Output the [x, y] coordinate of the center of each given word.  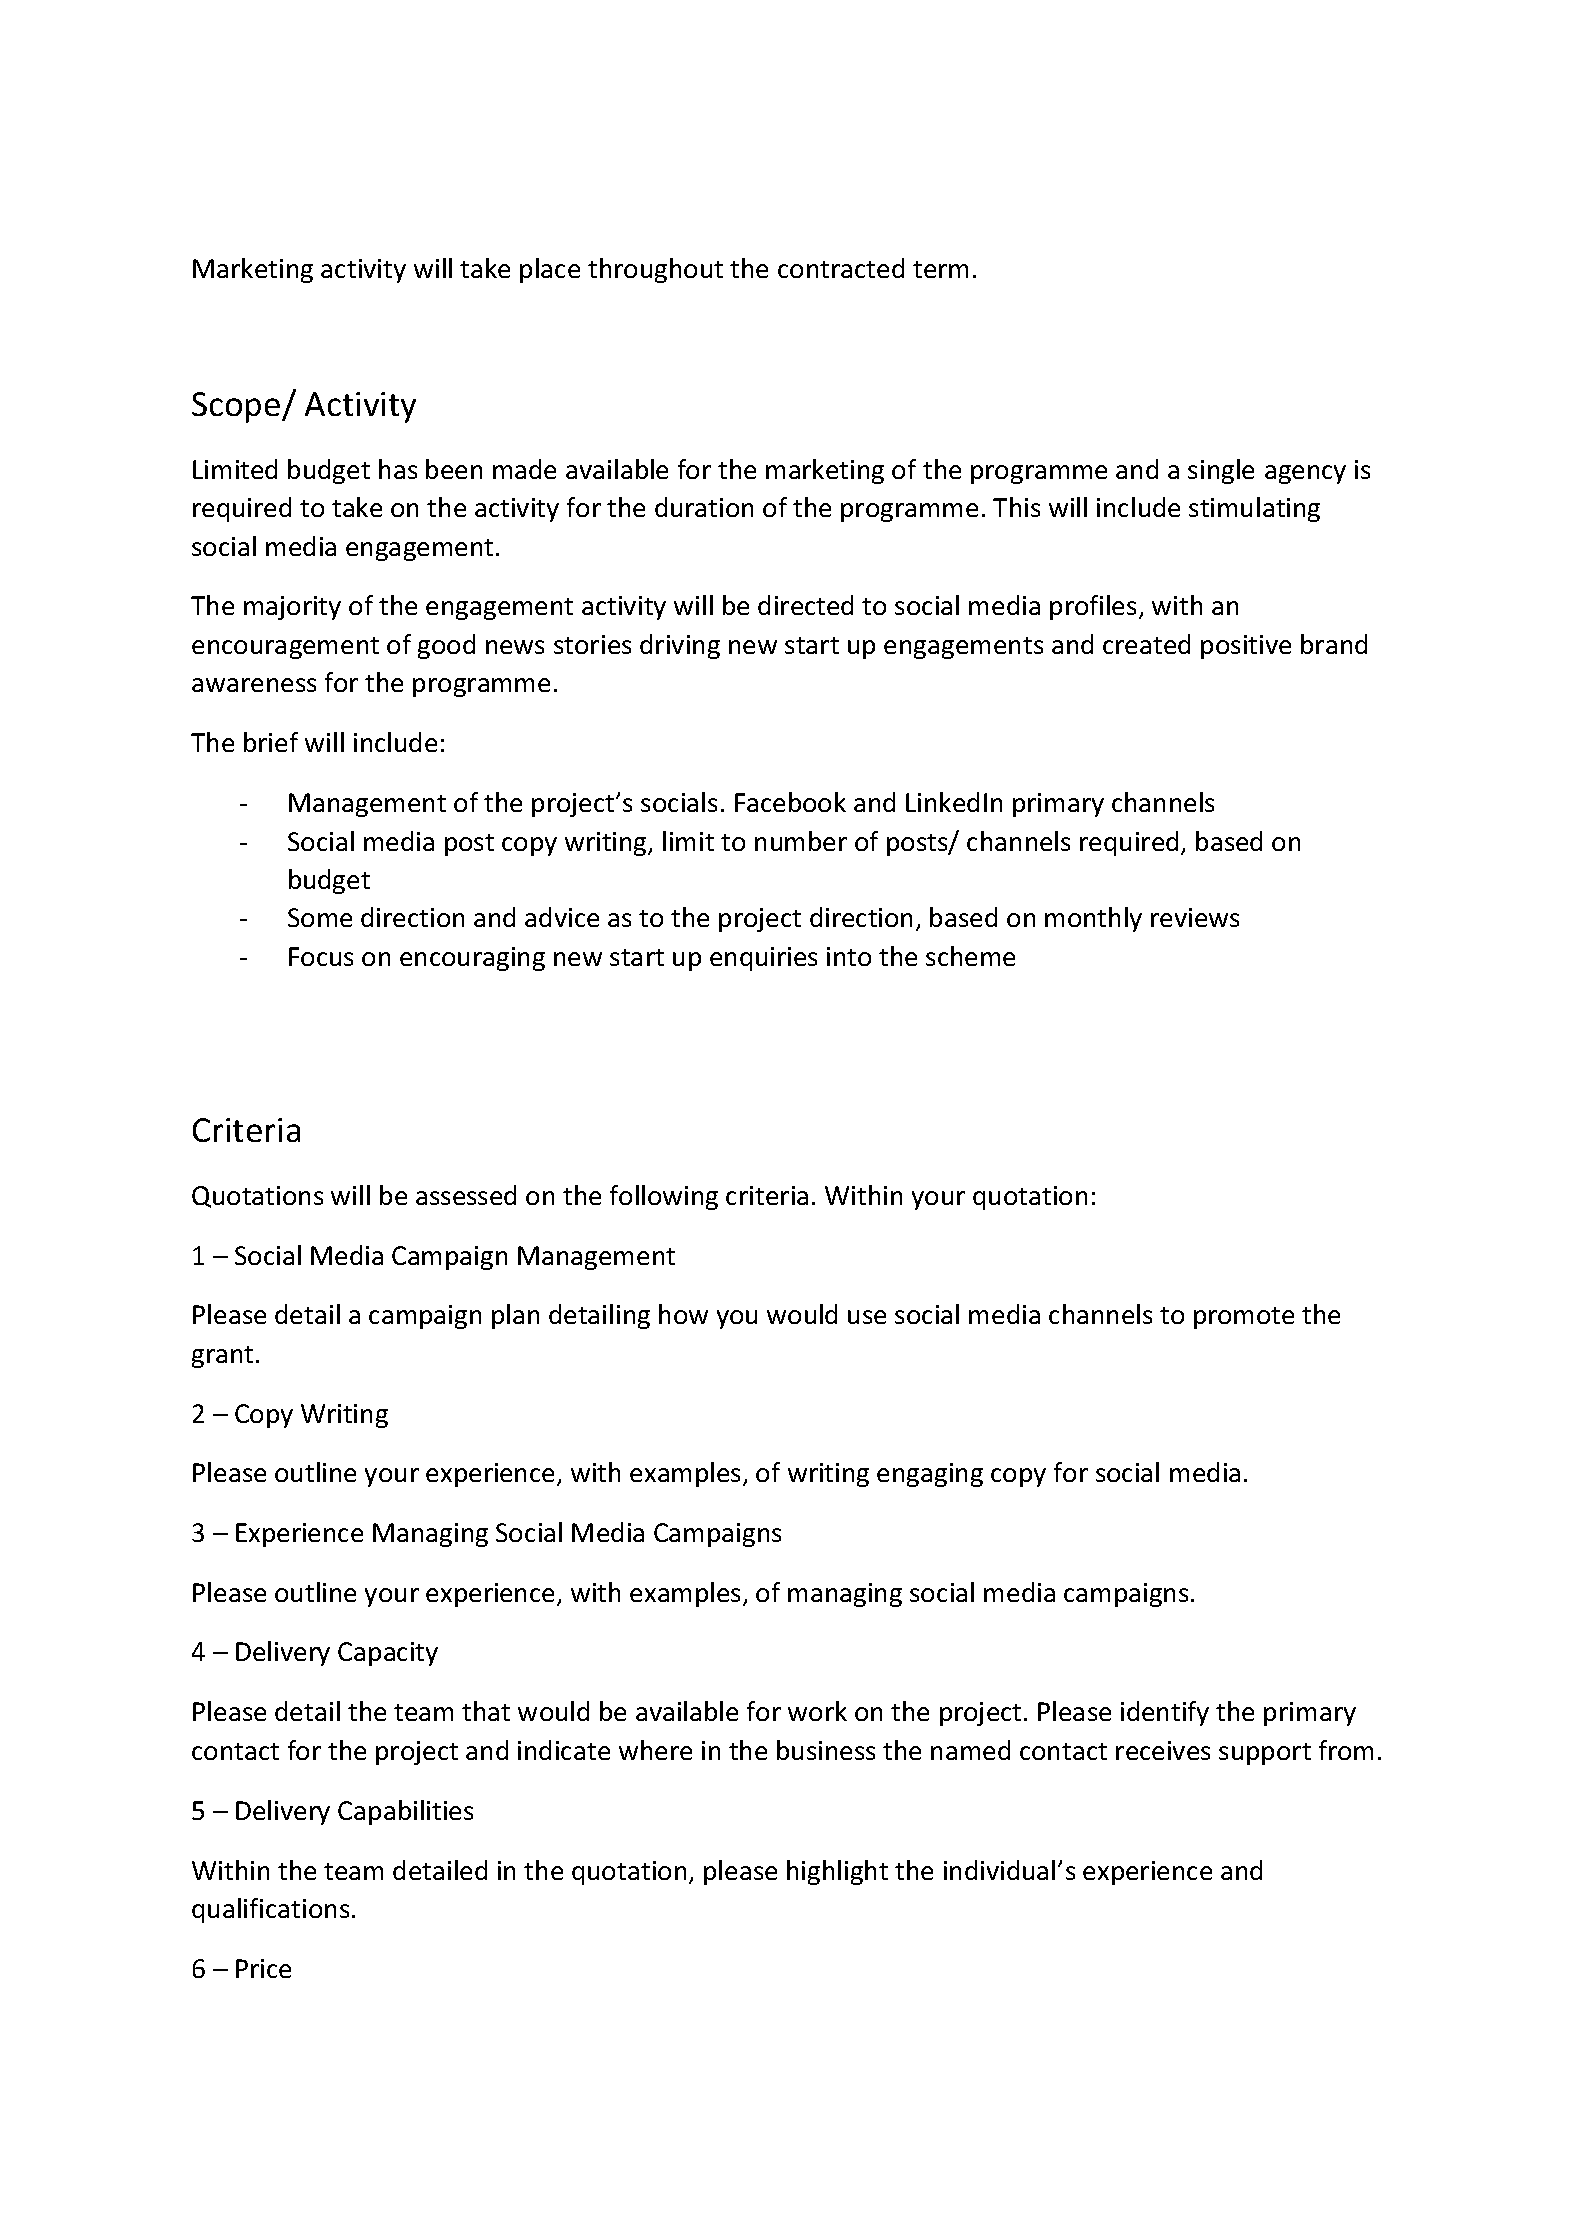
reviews [1195, 917]
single [1221, 471]
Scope [237, 407]
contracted [841, 268]
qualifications [270, 1910]
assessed [466, 1195]
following [664, 1197]
